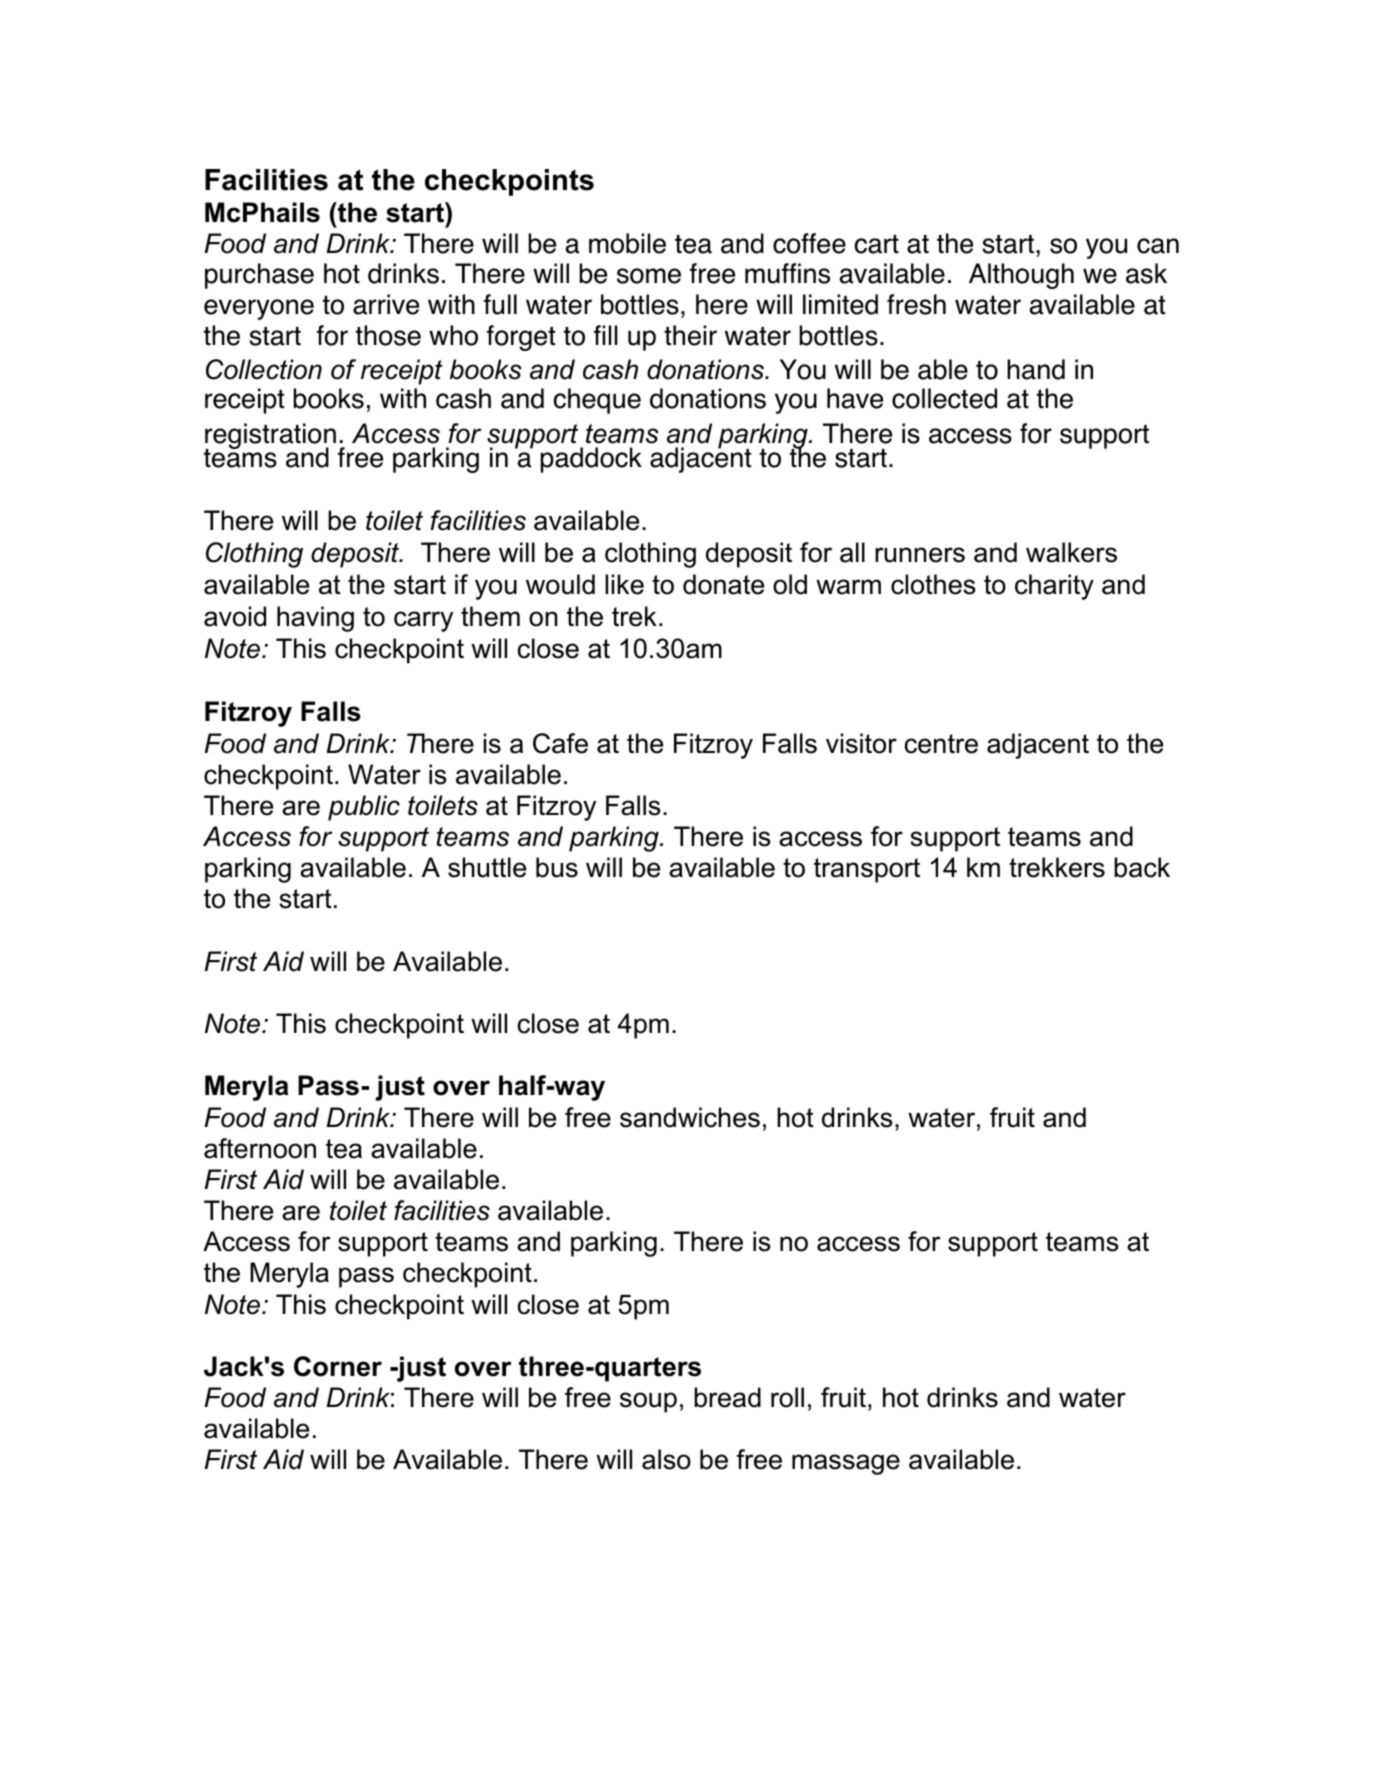 The image size is (1382, 1789). I want to click on charity, so click(1054, 587).
